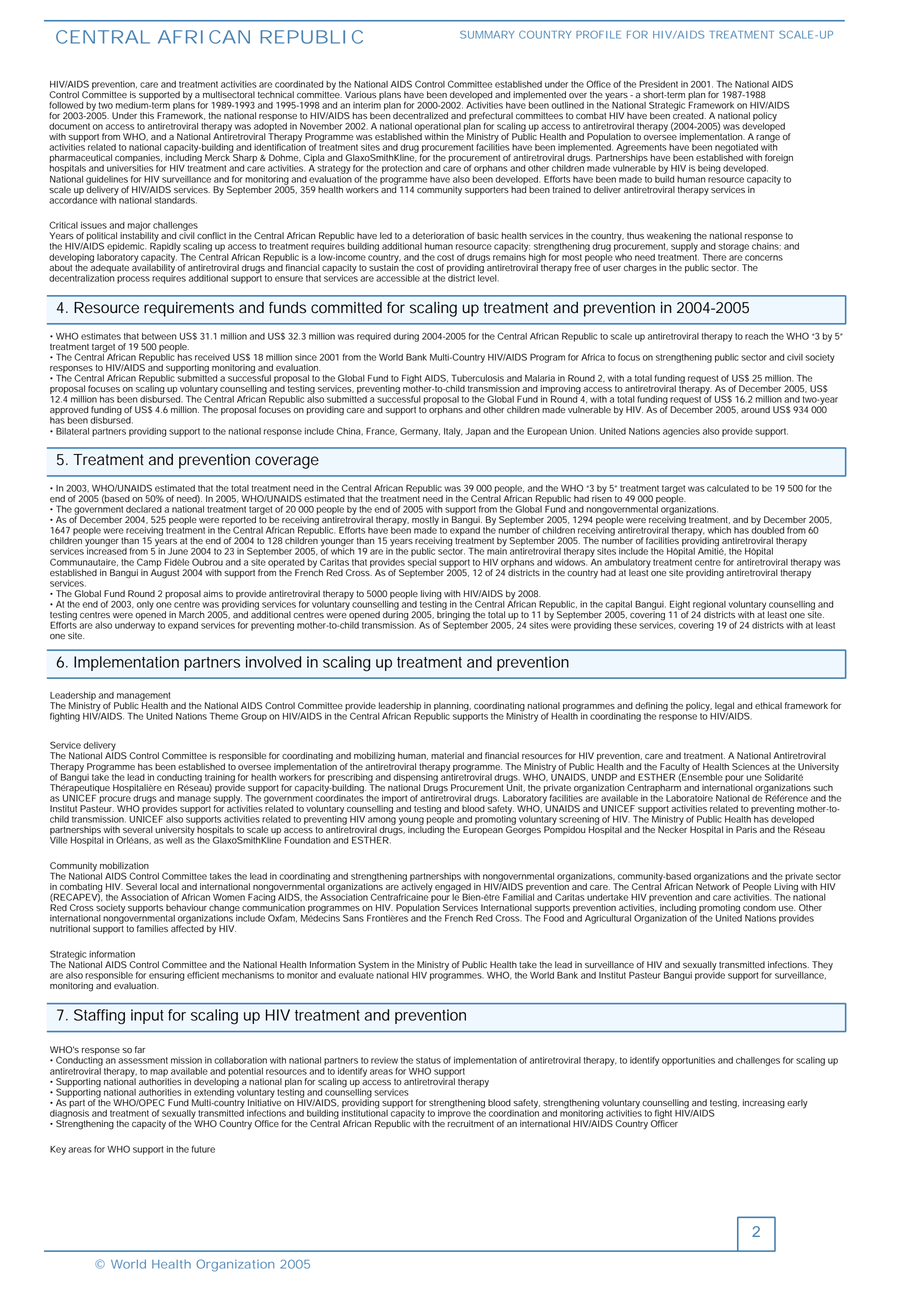 Image resolution: width=924 pixels, height=1308 pixels. What do you see at coordinates (746, 829) in the page?
I see `Paris` at bounding box center [746, 829].
